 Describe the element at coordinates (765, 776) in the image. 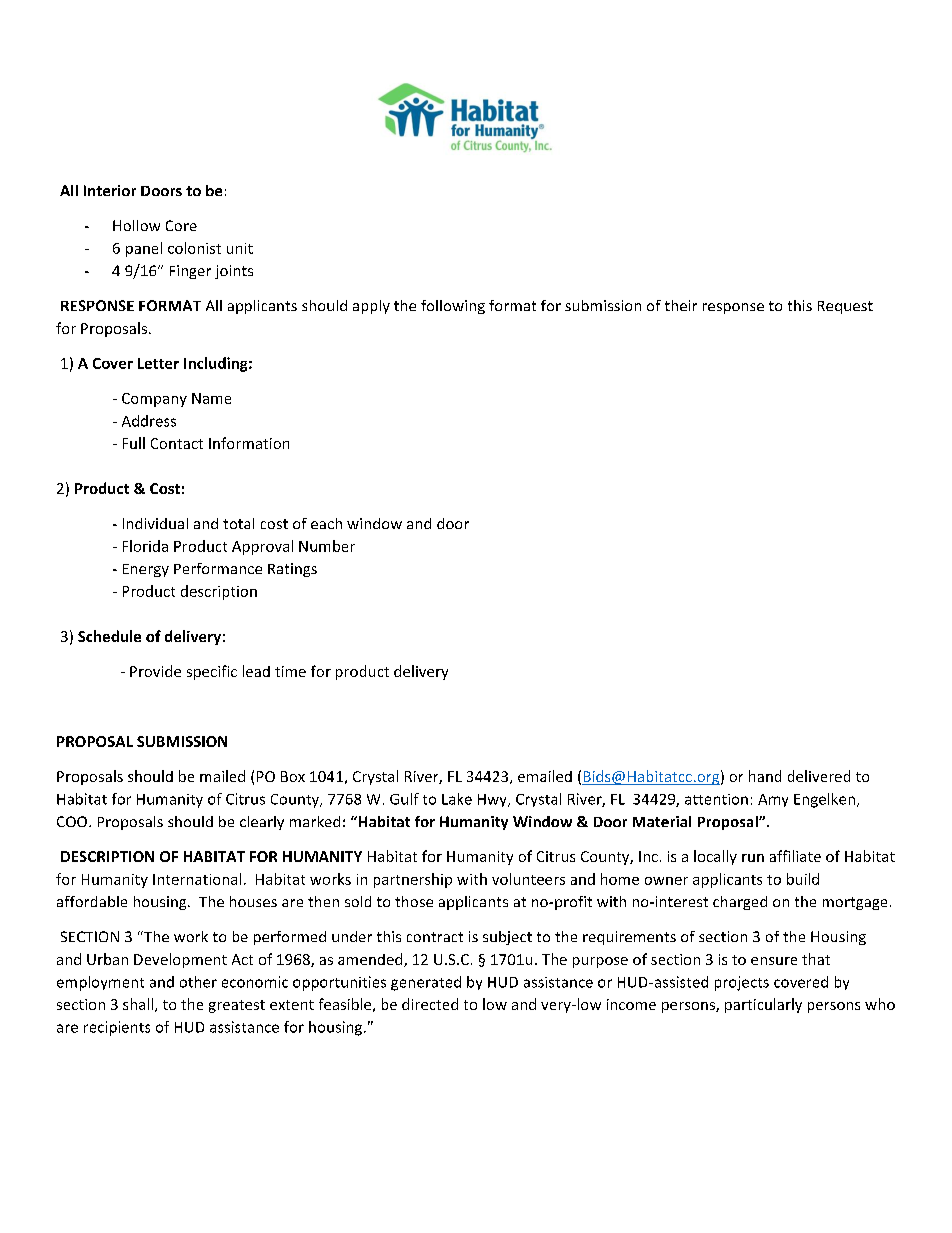

I see `hand` at that location.
